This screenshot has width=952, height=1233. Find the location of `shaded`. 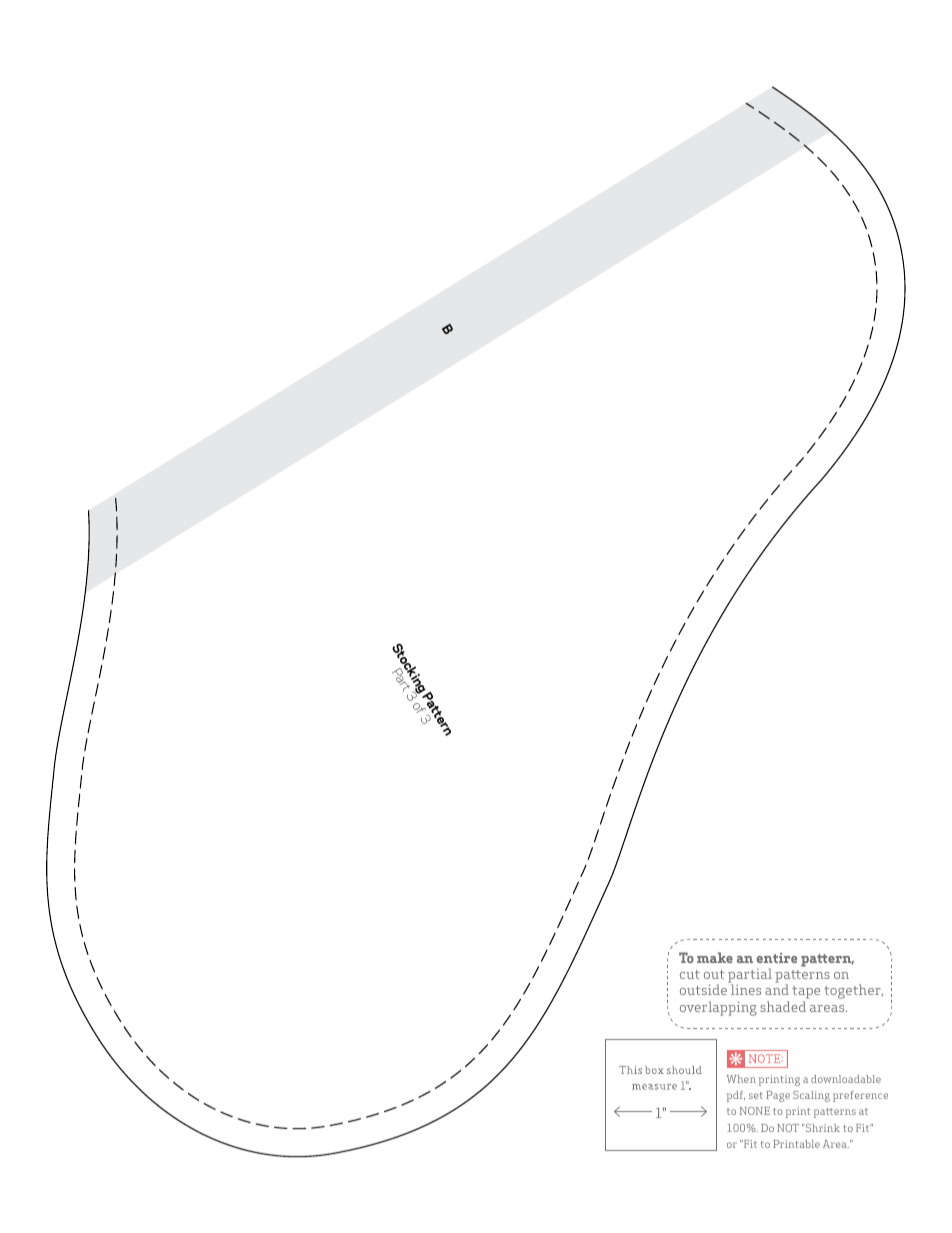

shaded is located at coordinates (783, 1006).
